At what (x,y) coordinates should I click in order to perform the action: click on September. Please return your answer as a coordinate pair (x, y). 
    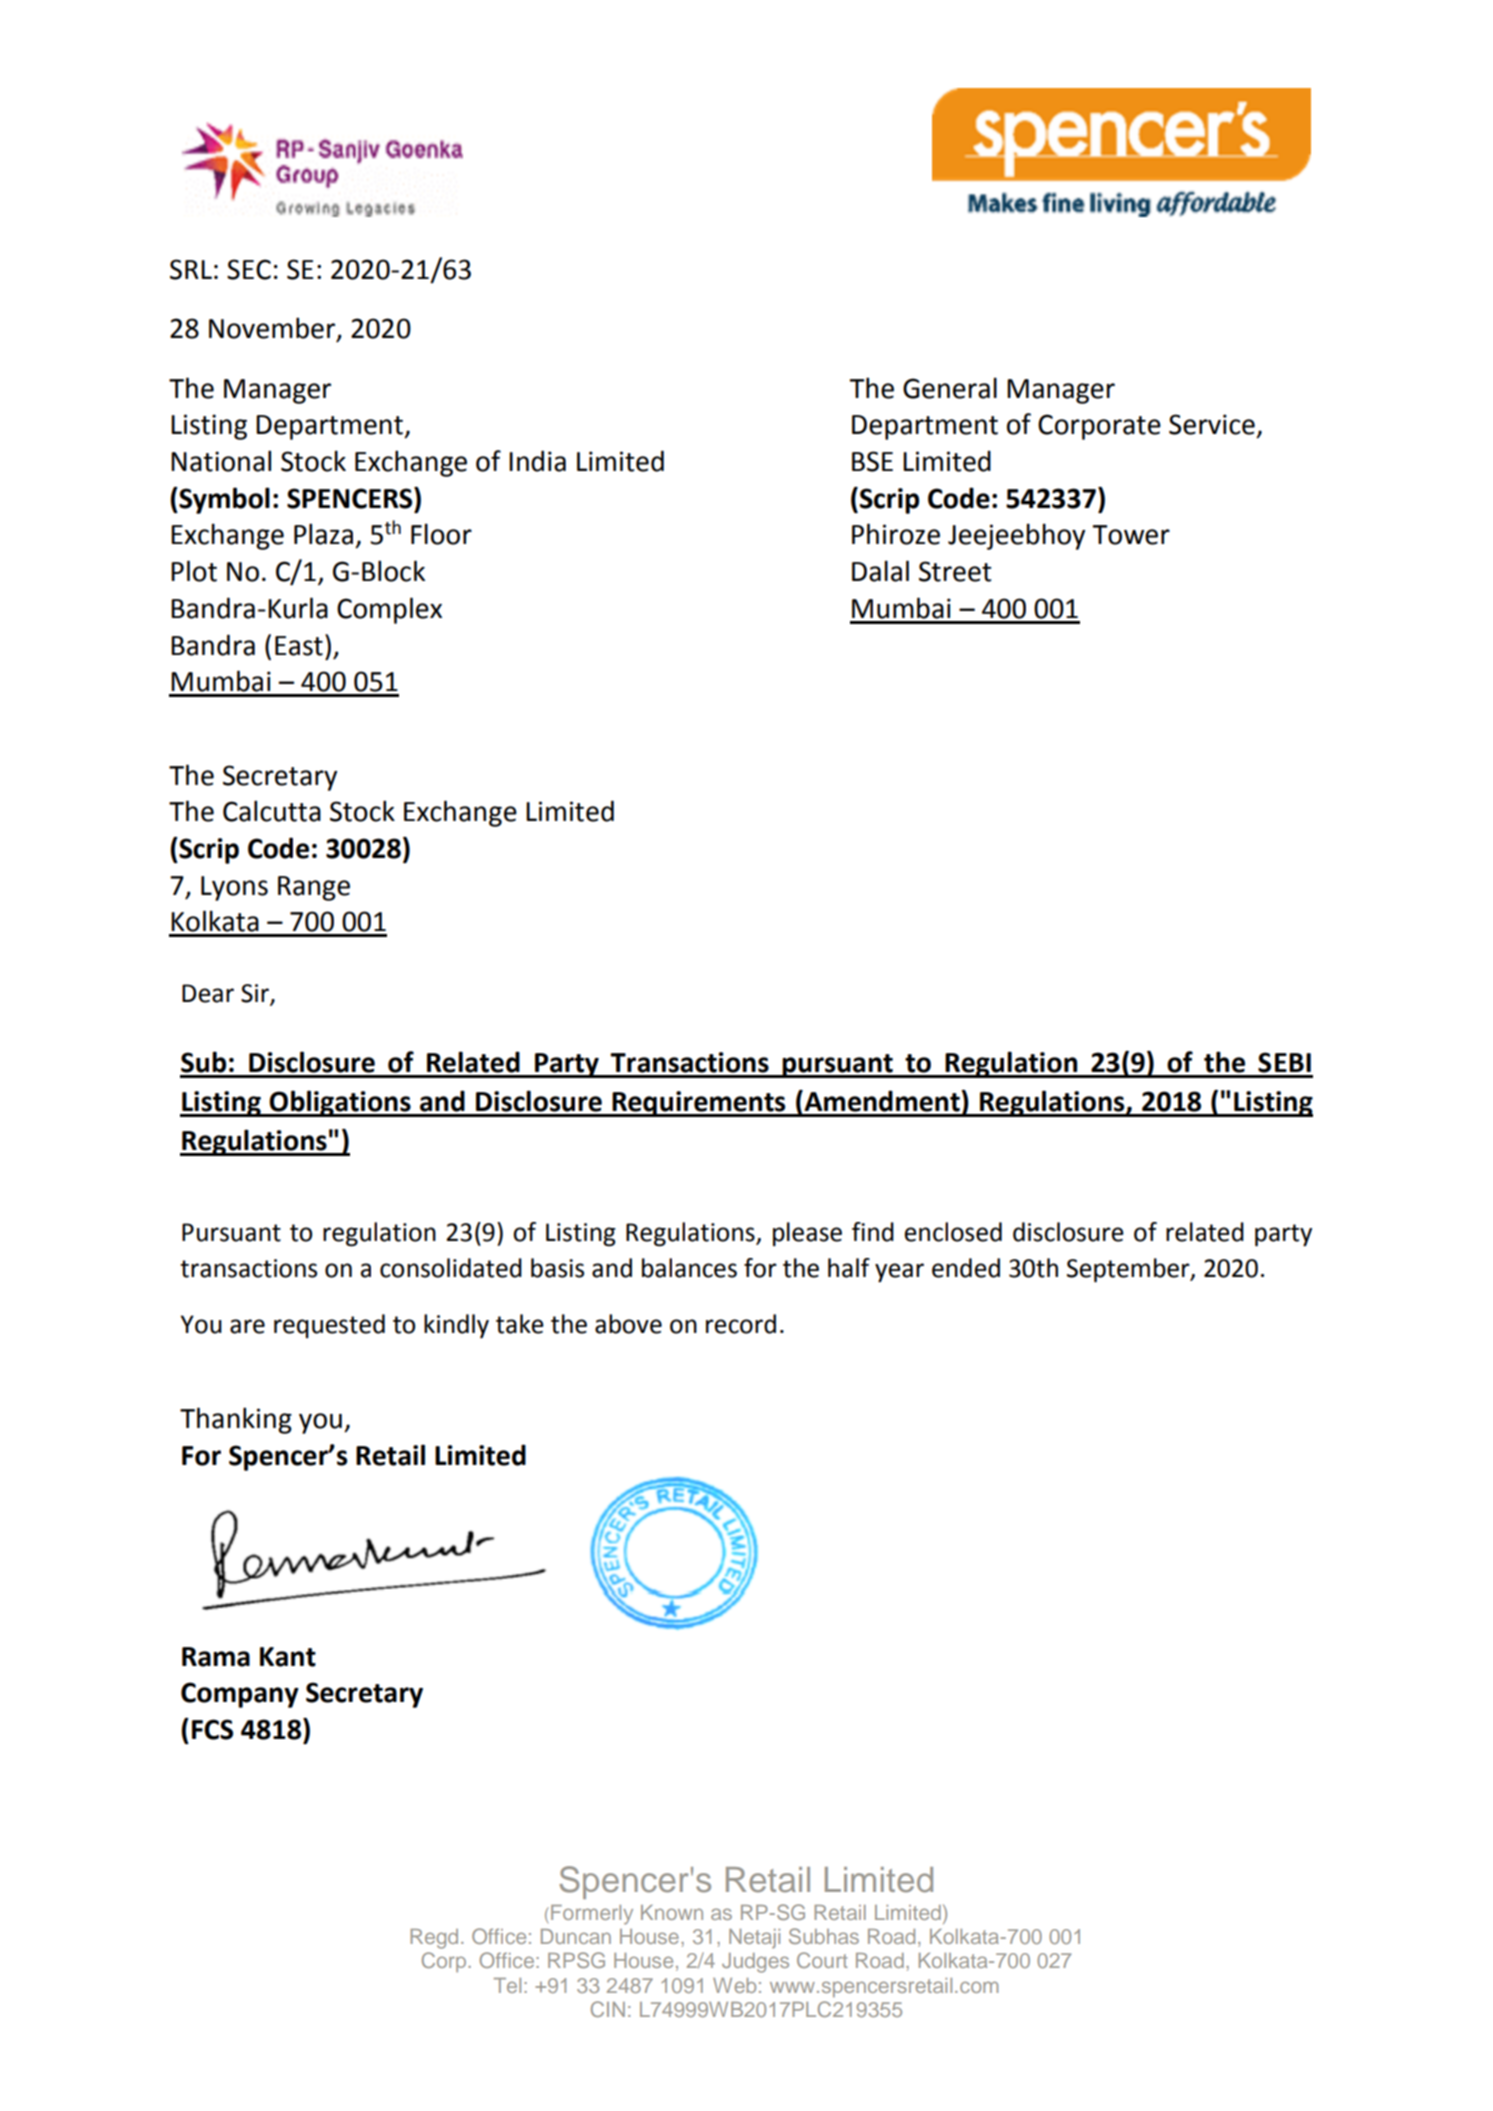
    Looking at the image, I should click on (1129, 1270).
